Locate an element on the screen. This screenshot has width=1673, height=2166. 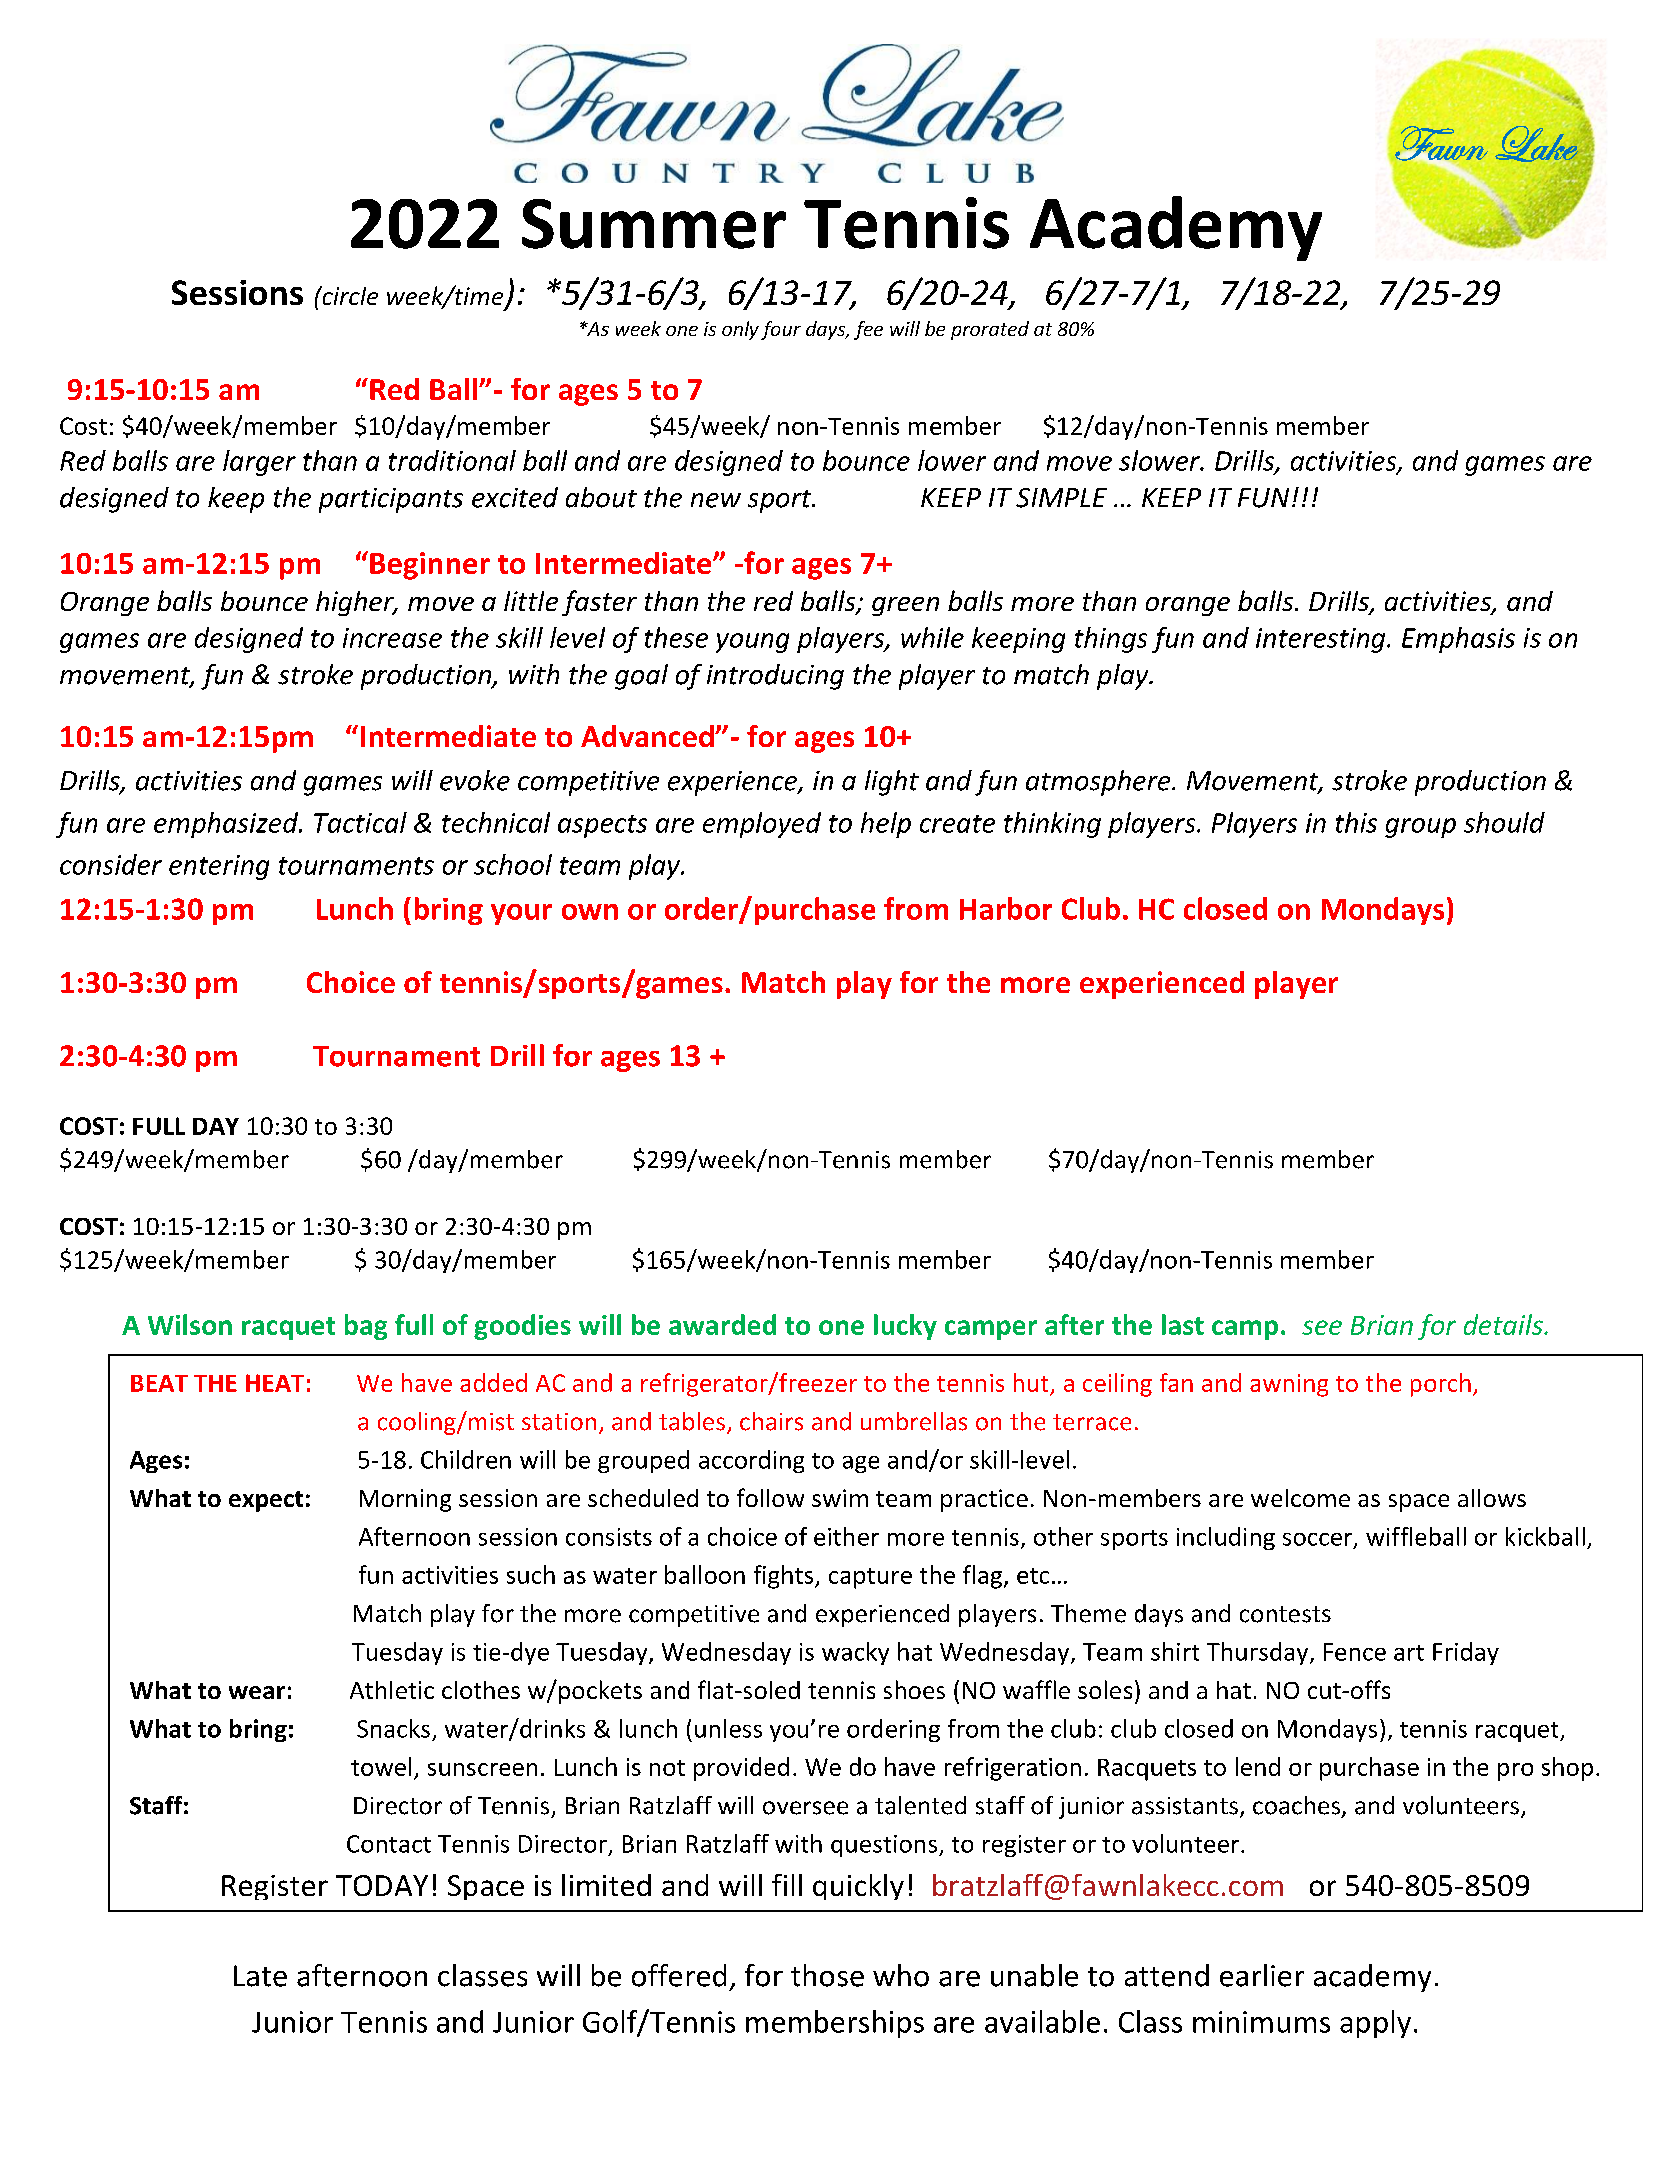
emphasized is located at coordinates (227, 825).
